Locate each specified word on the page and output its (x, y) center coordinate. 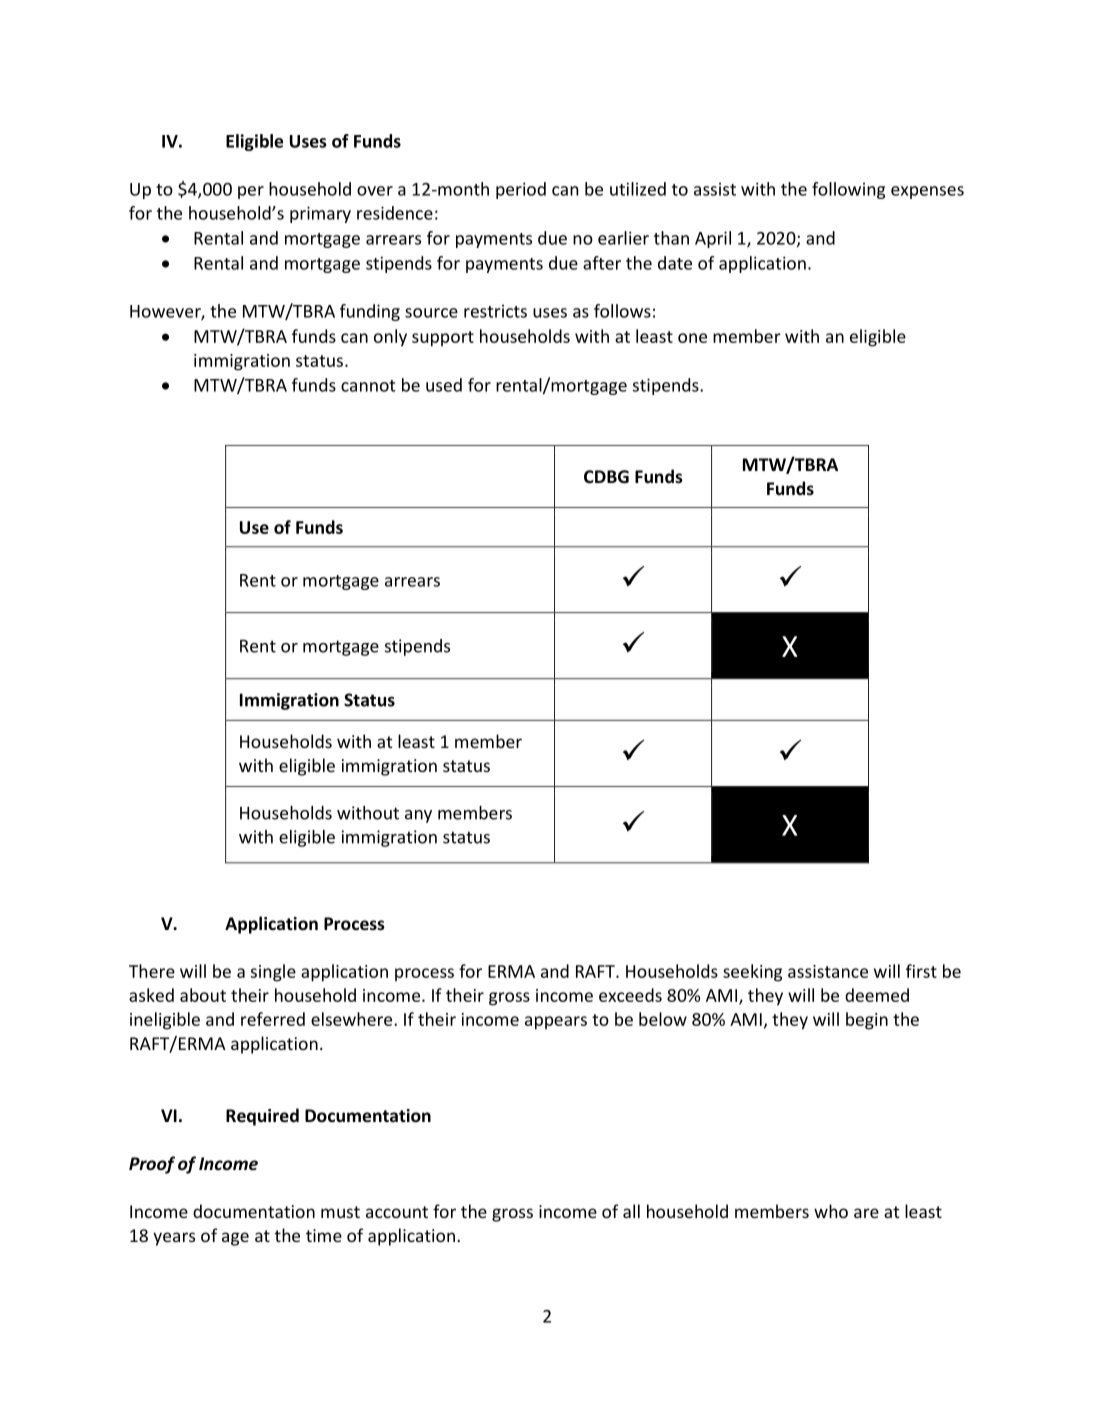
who (831, 1211)
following (848, 190)
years (174, 1239)
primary (320, 214)
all (631, 1211)
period (521, 190)
